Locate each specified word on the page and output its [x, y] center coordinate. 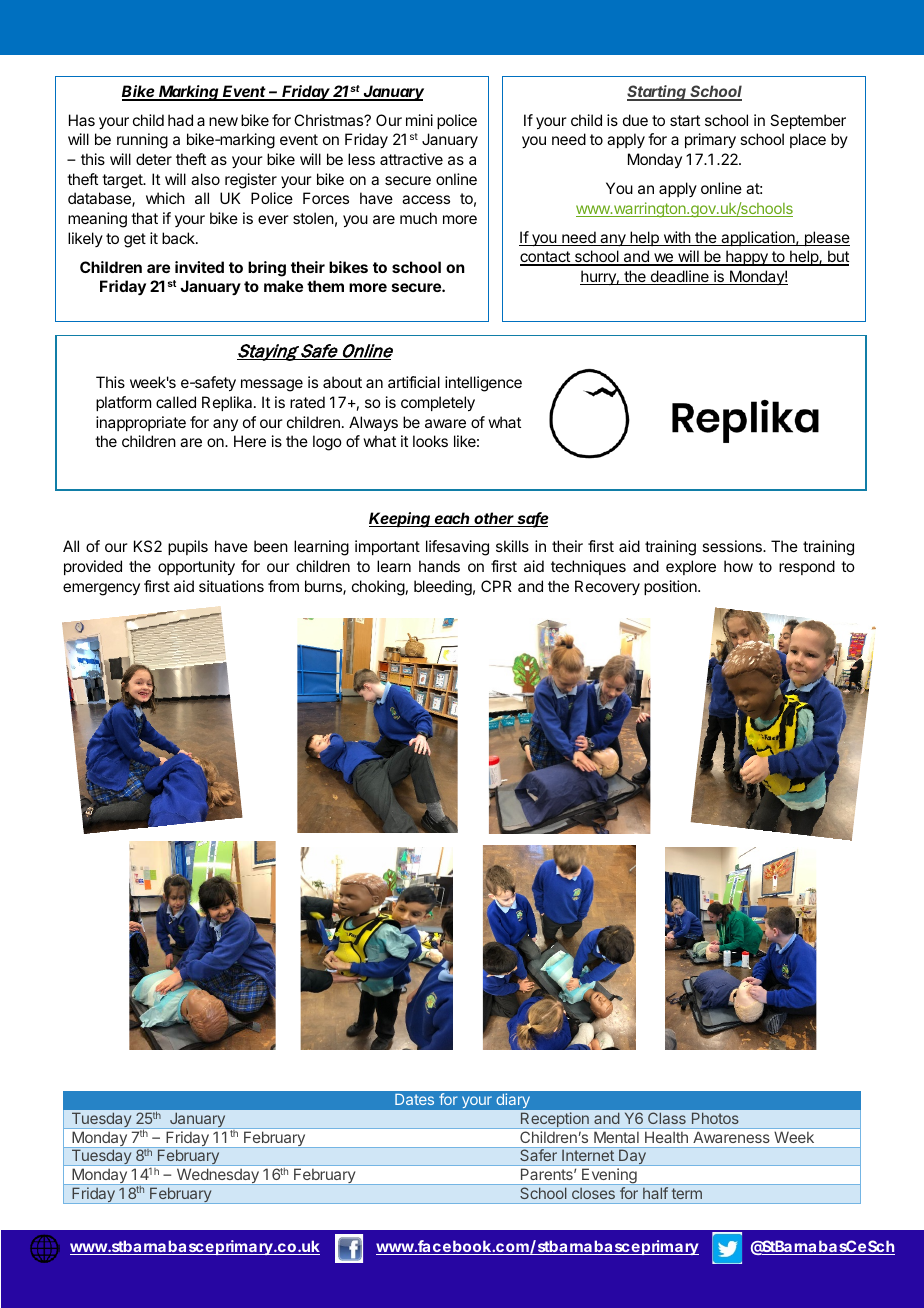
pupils [188, 547]
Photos [715, 1118]
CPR [496, 586]
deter [154, 159]
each [453, 519]
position [671, 587]
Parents [548, 1174]
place [808, 140]
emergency [101, 589]
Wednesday [217, 1177]
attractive [411, 159]
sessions [733, 546]
